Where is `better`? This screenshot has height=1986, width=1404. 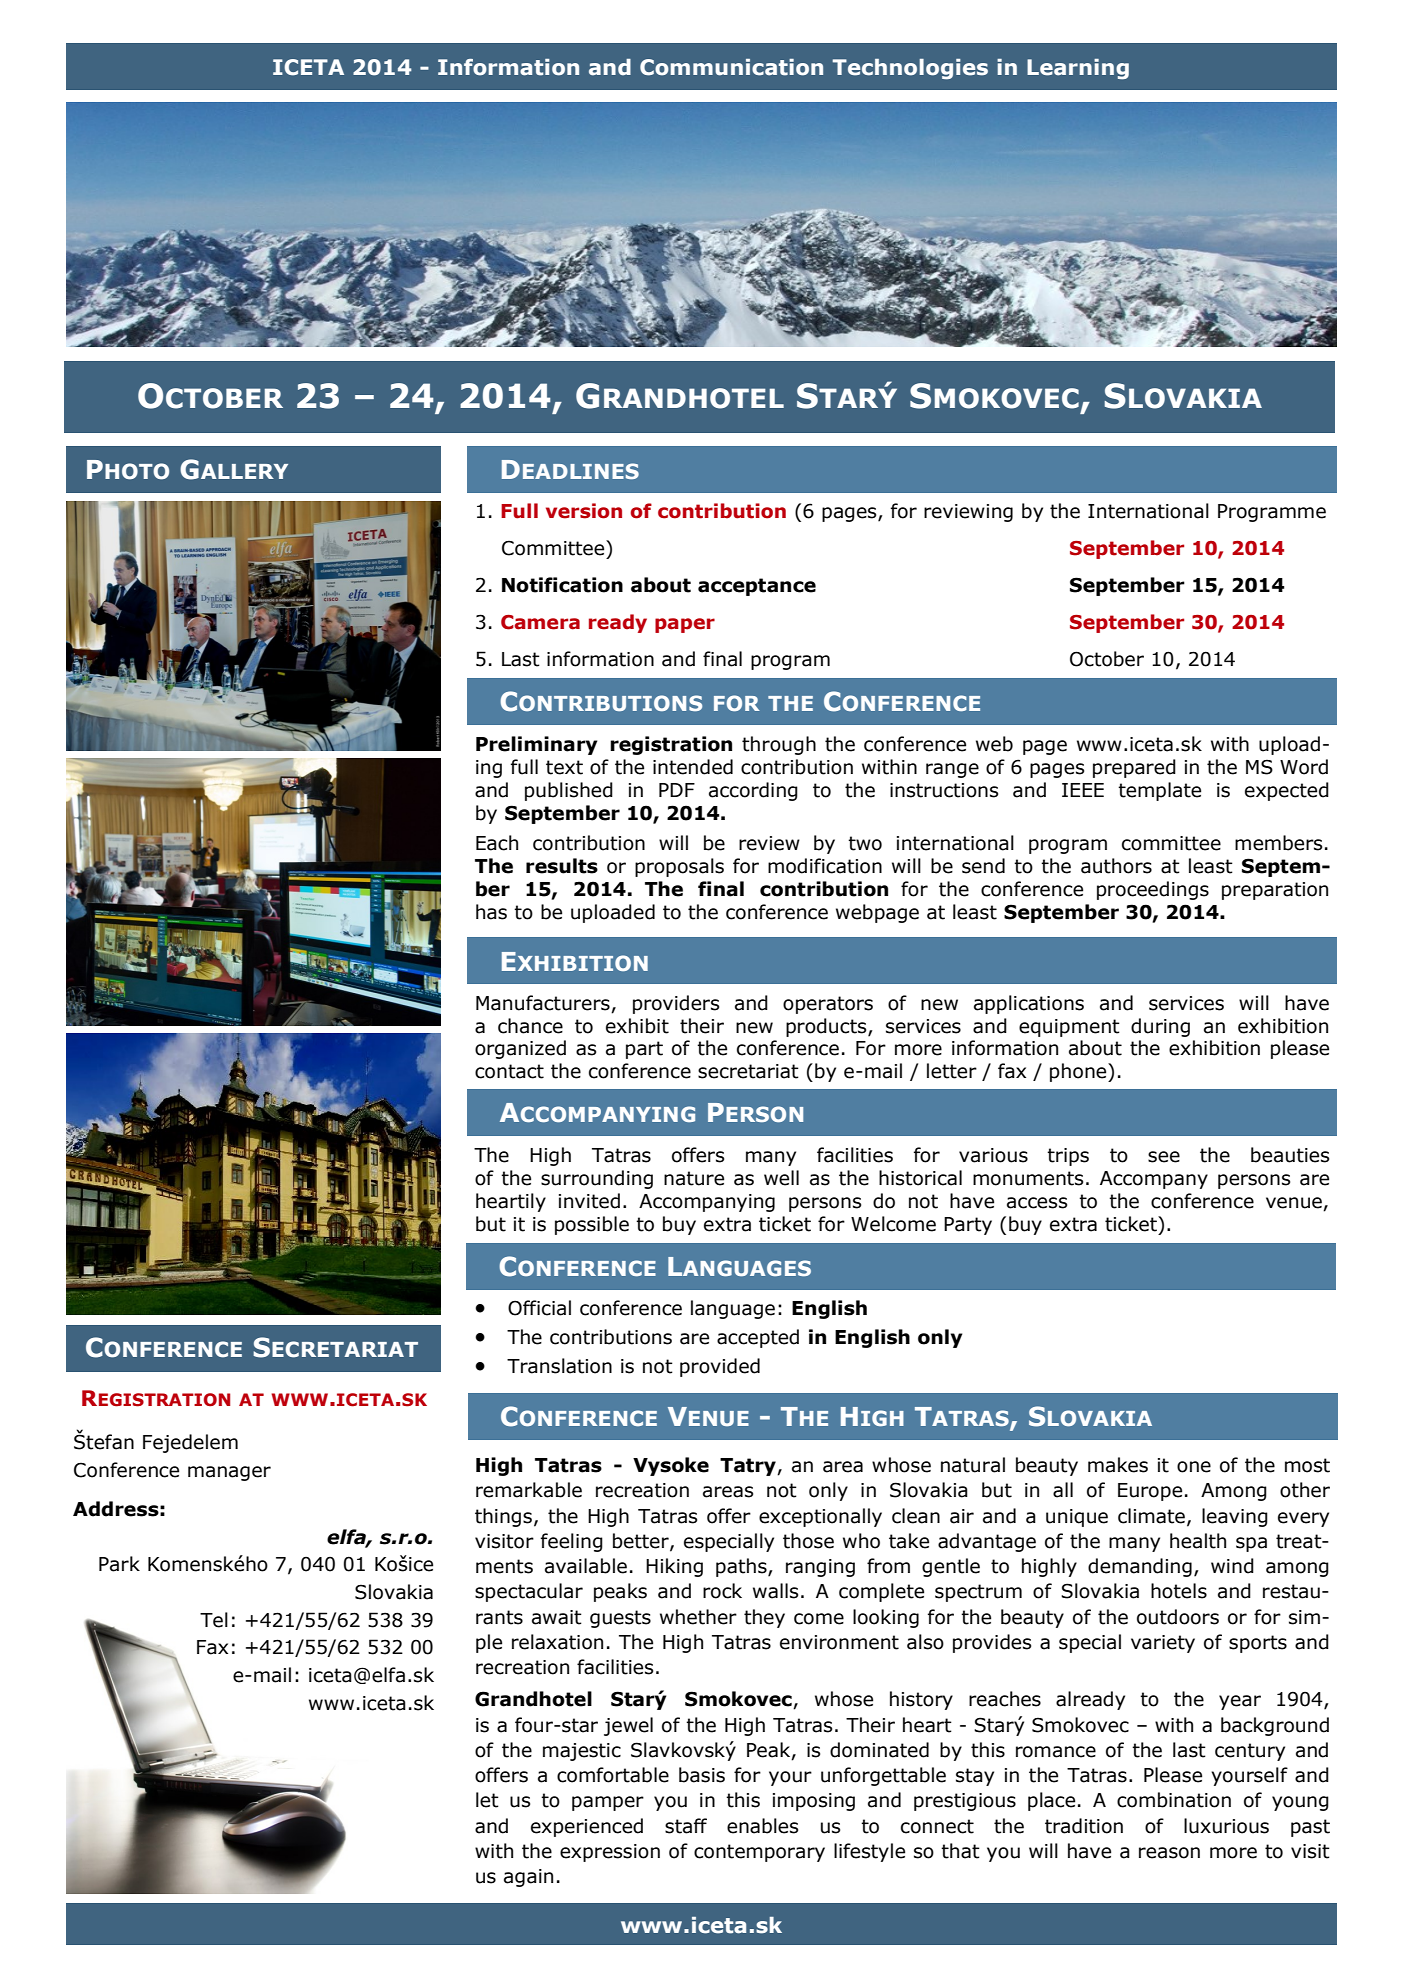 better is located at coordinates (642, 1541).
